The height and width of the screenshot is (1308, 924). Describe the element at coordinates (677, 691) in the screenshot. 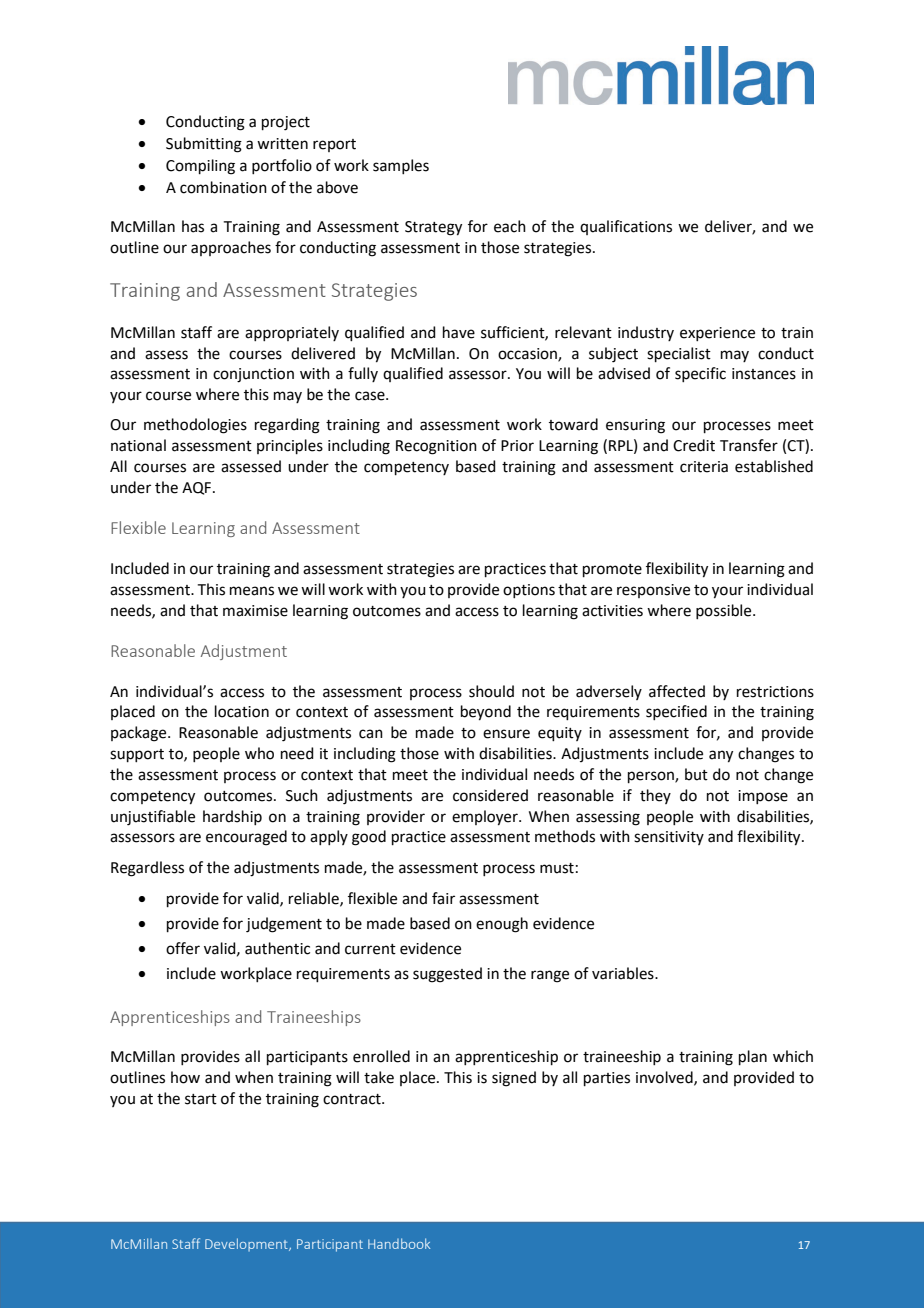

I see `affected` at that location.
